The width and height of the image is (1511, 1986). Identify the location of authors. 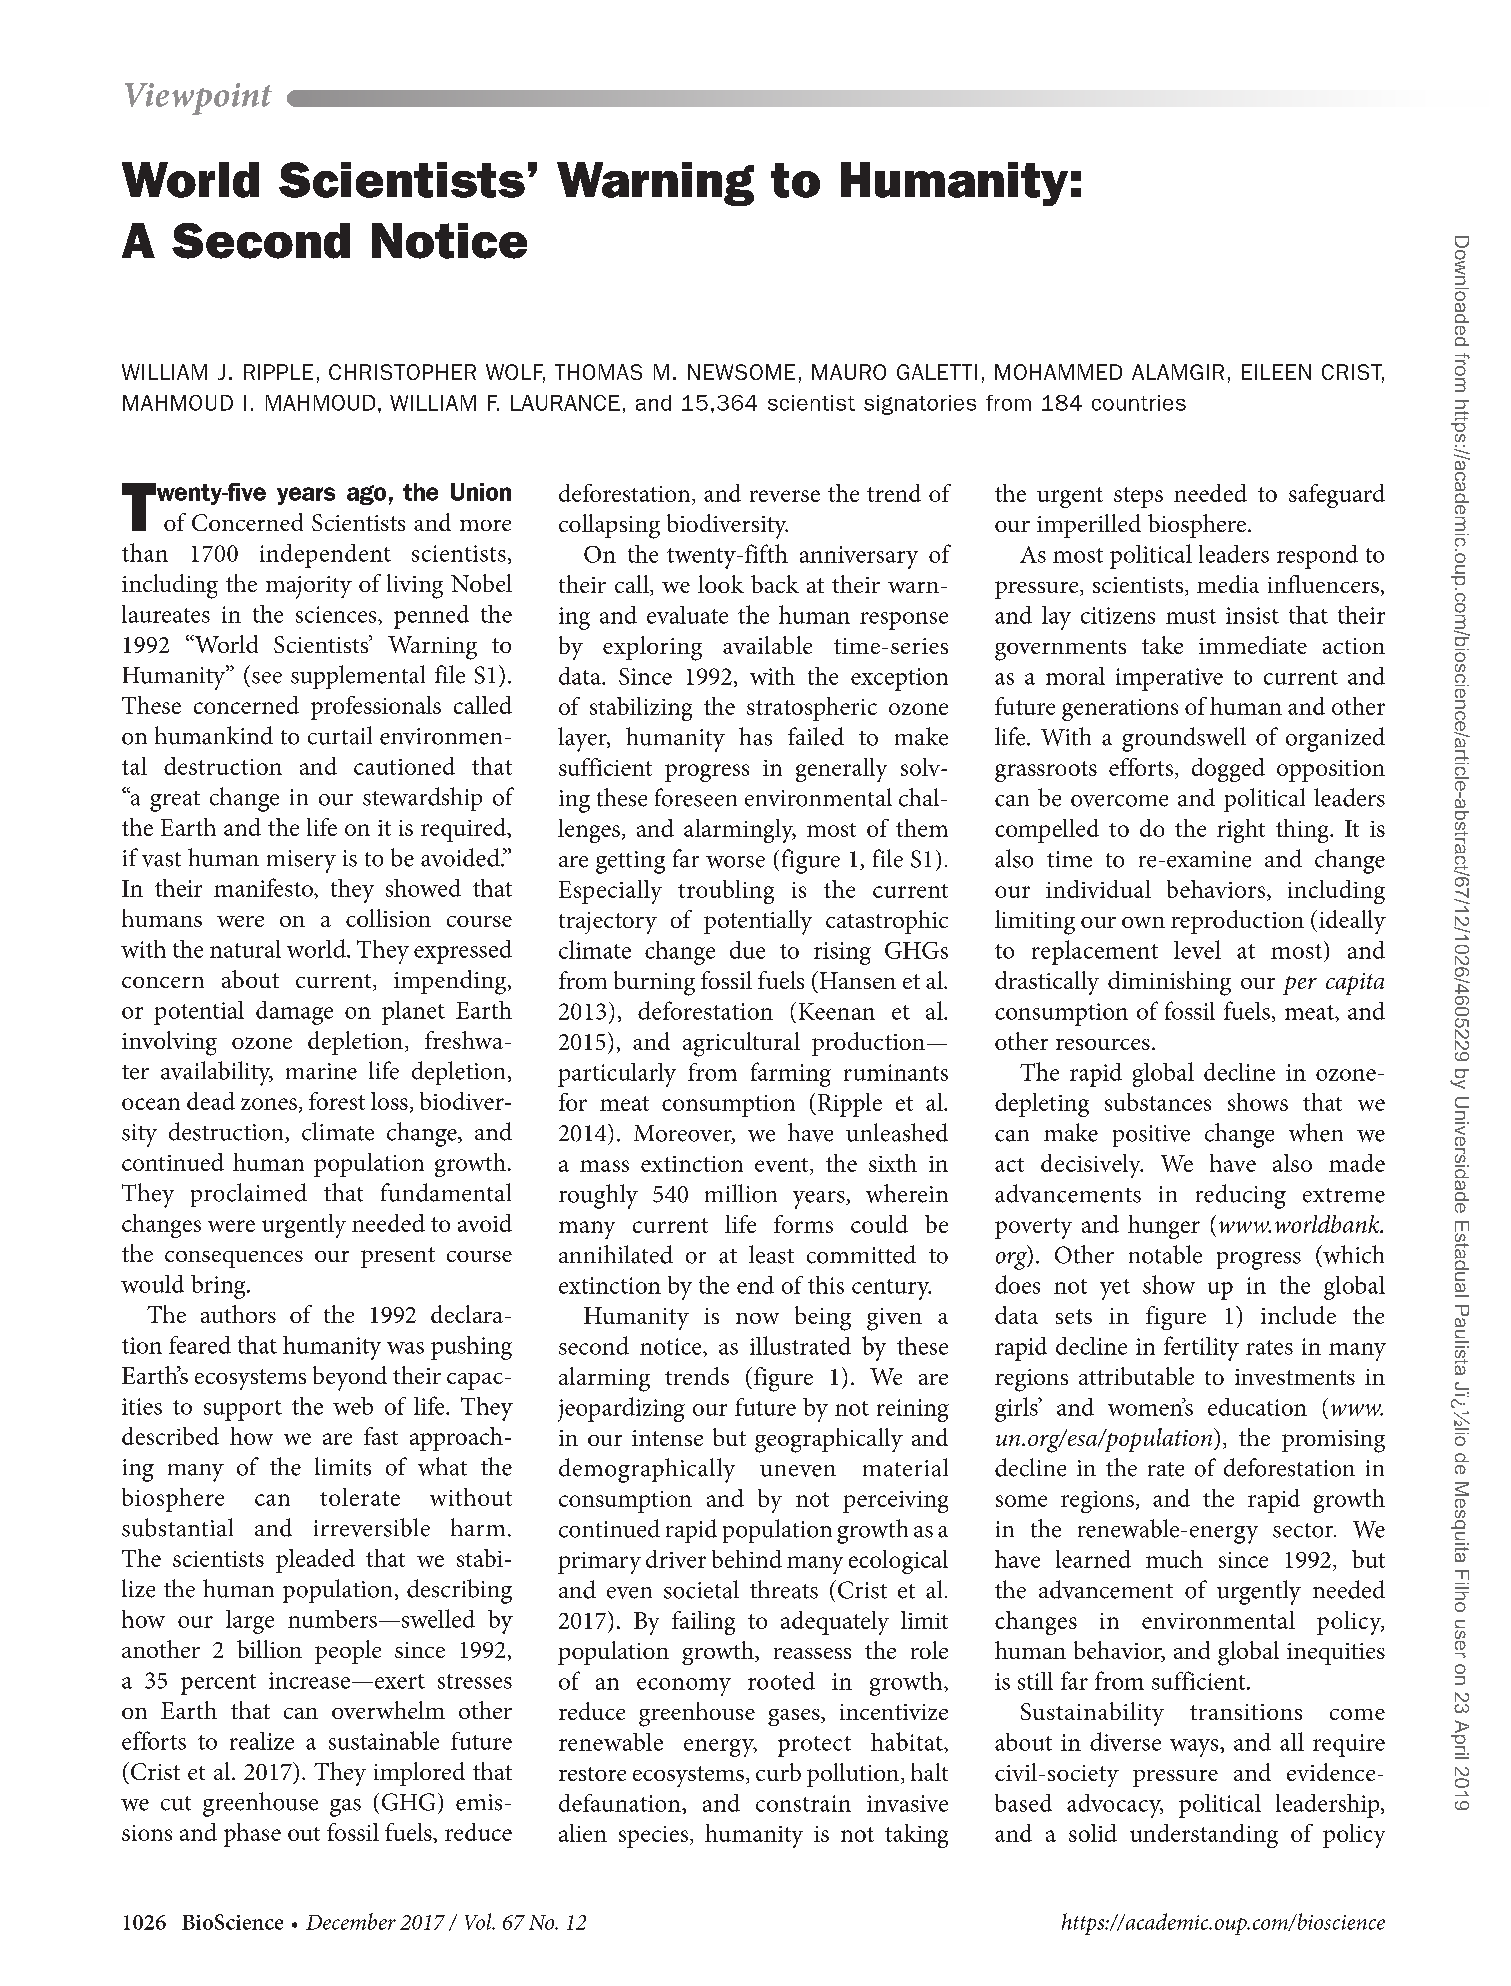
(238, 1314).
